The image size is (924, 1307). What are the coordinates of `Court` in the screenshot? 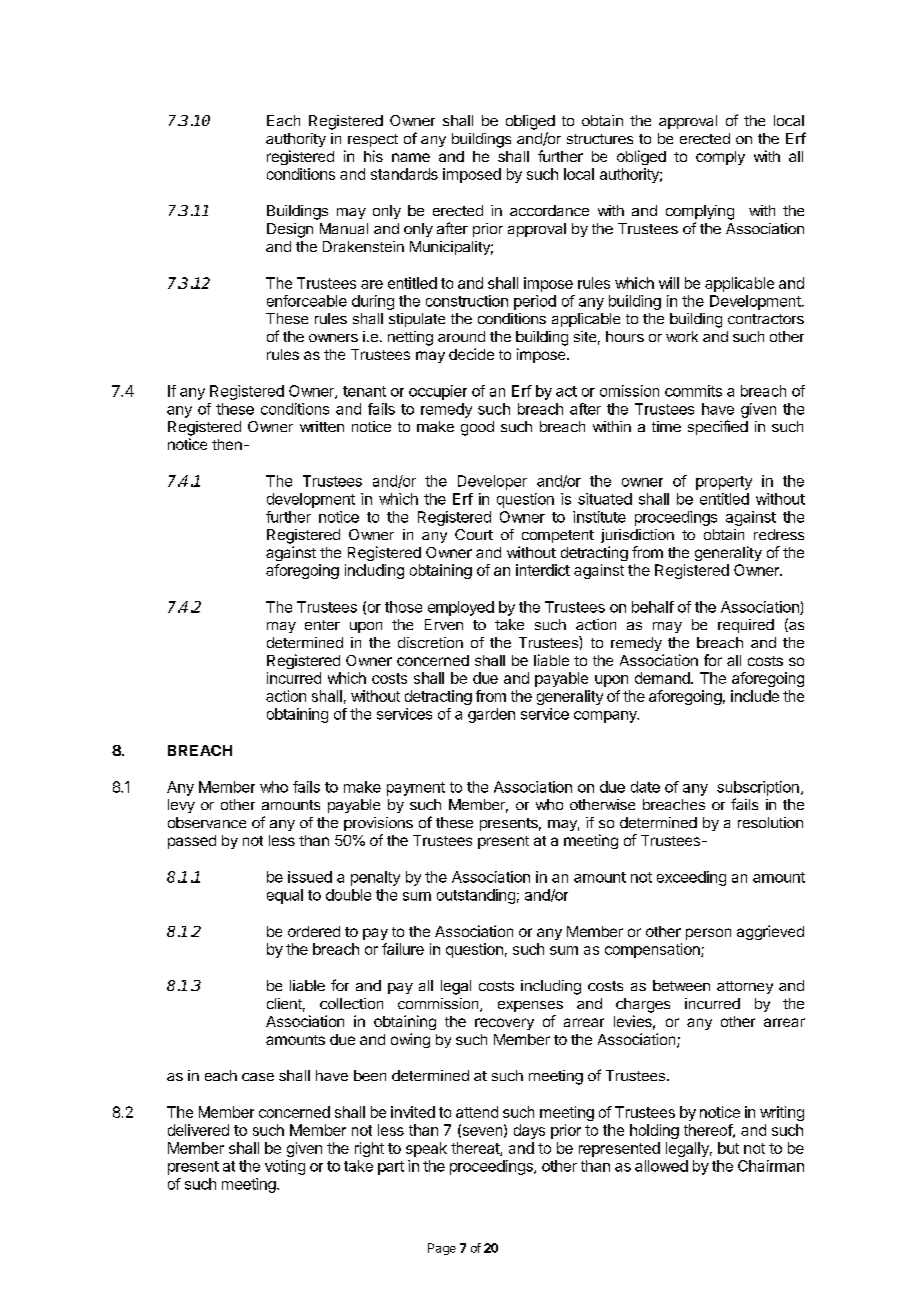 It's located at (474, 534).
